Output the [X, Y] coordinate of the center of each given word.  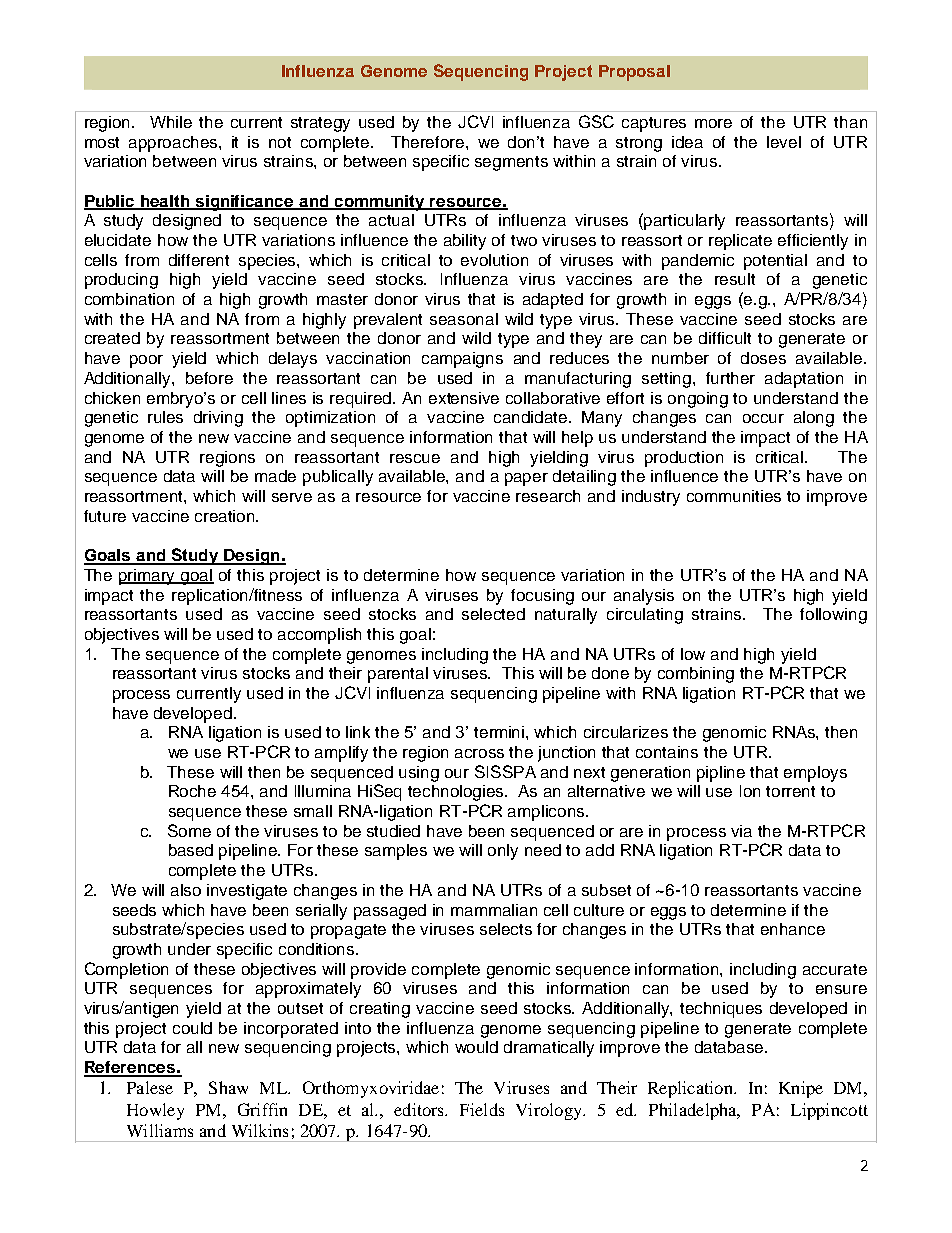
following [833, 616]
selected [493, 614]
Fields [482, 1109]
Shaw [228, 1087]
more [713, 123]
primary [148, 577]
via [741, 831]
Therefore [429, 142]
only [503, 852]
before [209, 378]
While [171, 122]
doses [763, 358]
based [191, 850]
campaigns [462, 360]
